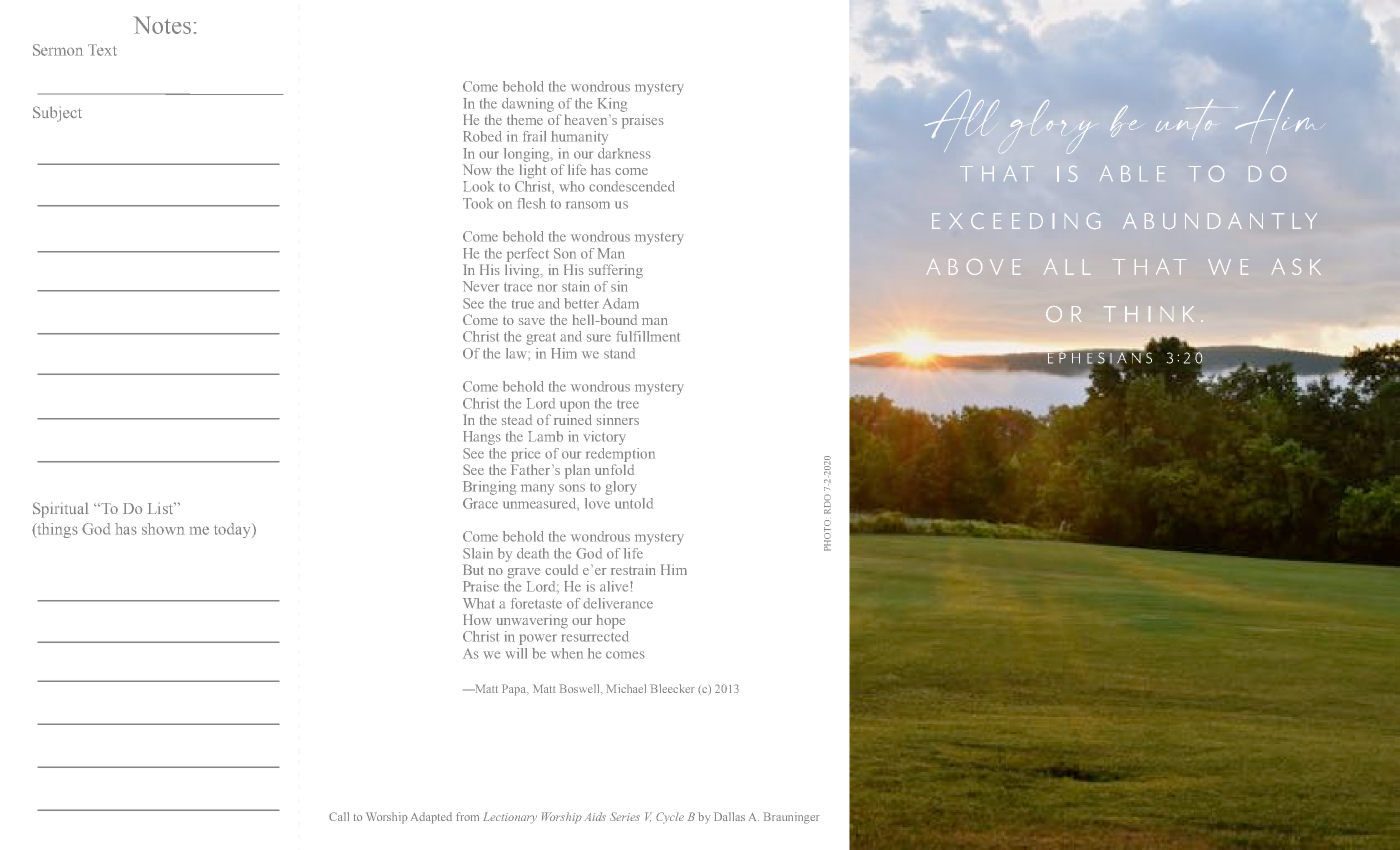 The image size is (1400, 850). I want to click on sinners, so click(618, 419).
